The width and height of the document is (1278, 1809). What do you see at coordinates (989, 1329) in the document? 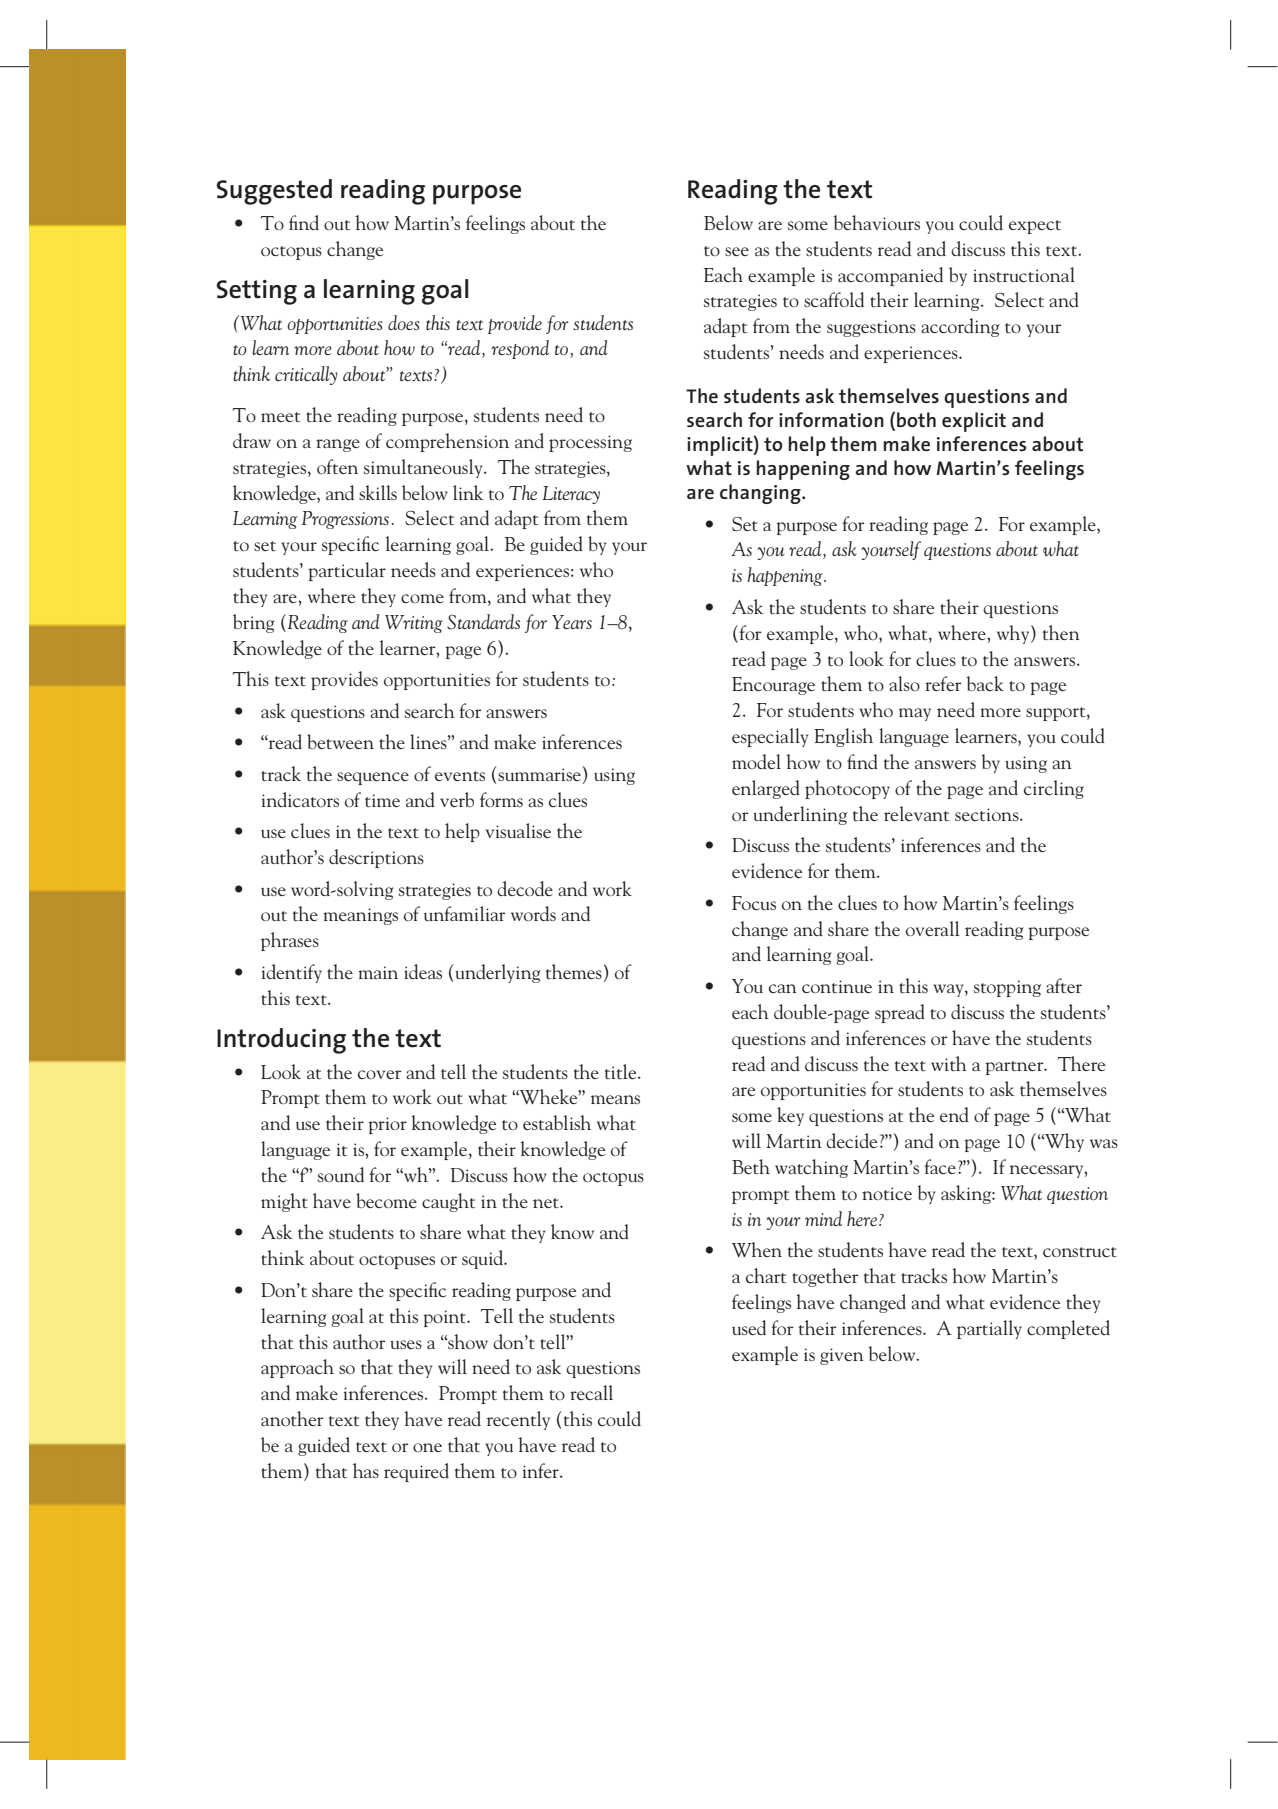
I see `partially` at bounding box center [989, 1329].
